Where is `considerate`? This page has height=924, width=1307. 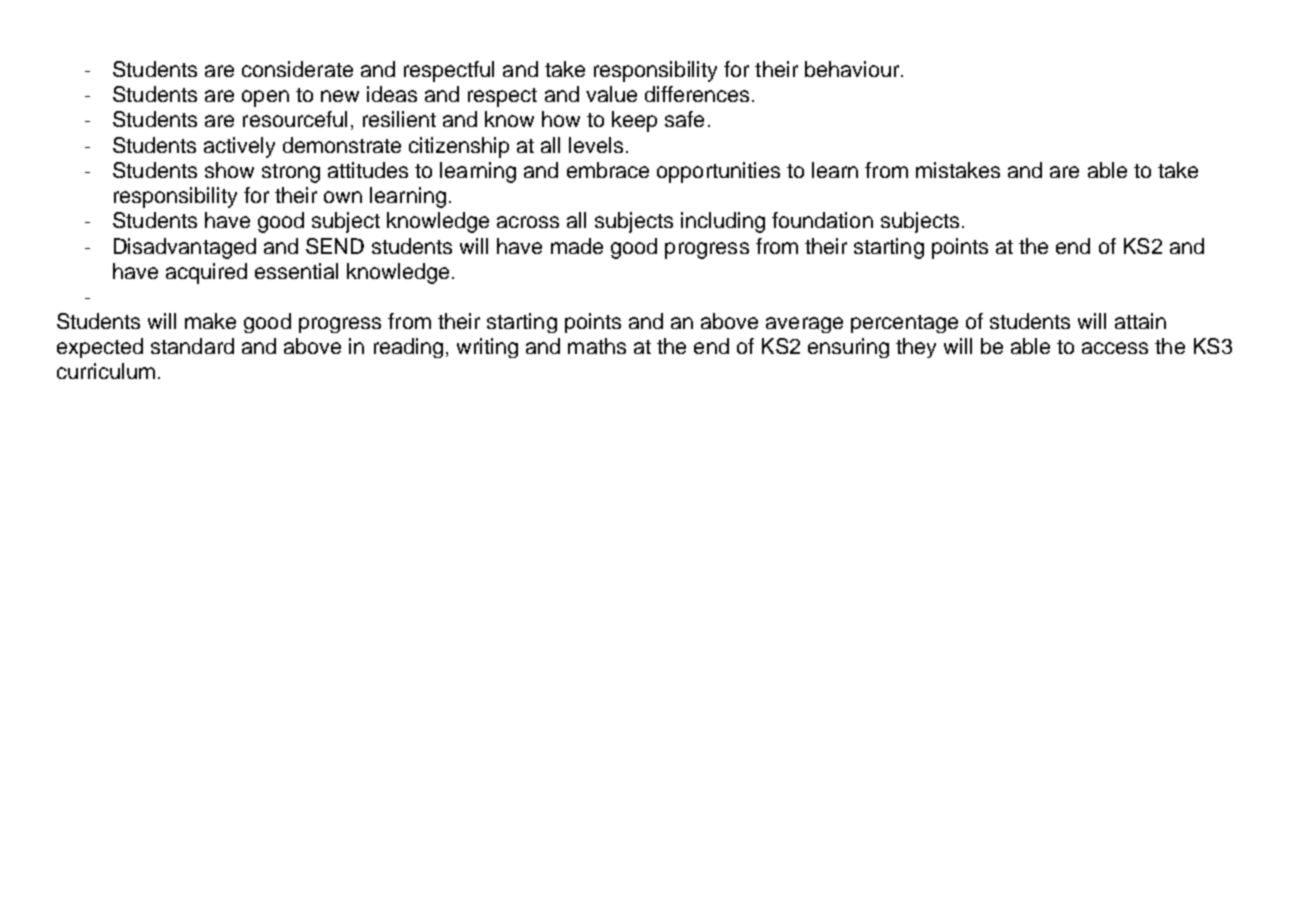 considerate is located at coordinates (297, 69).
